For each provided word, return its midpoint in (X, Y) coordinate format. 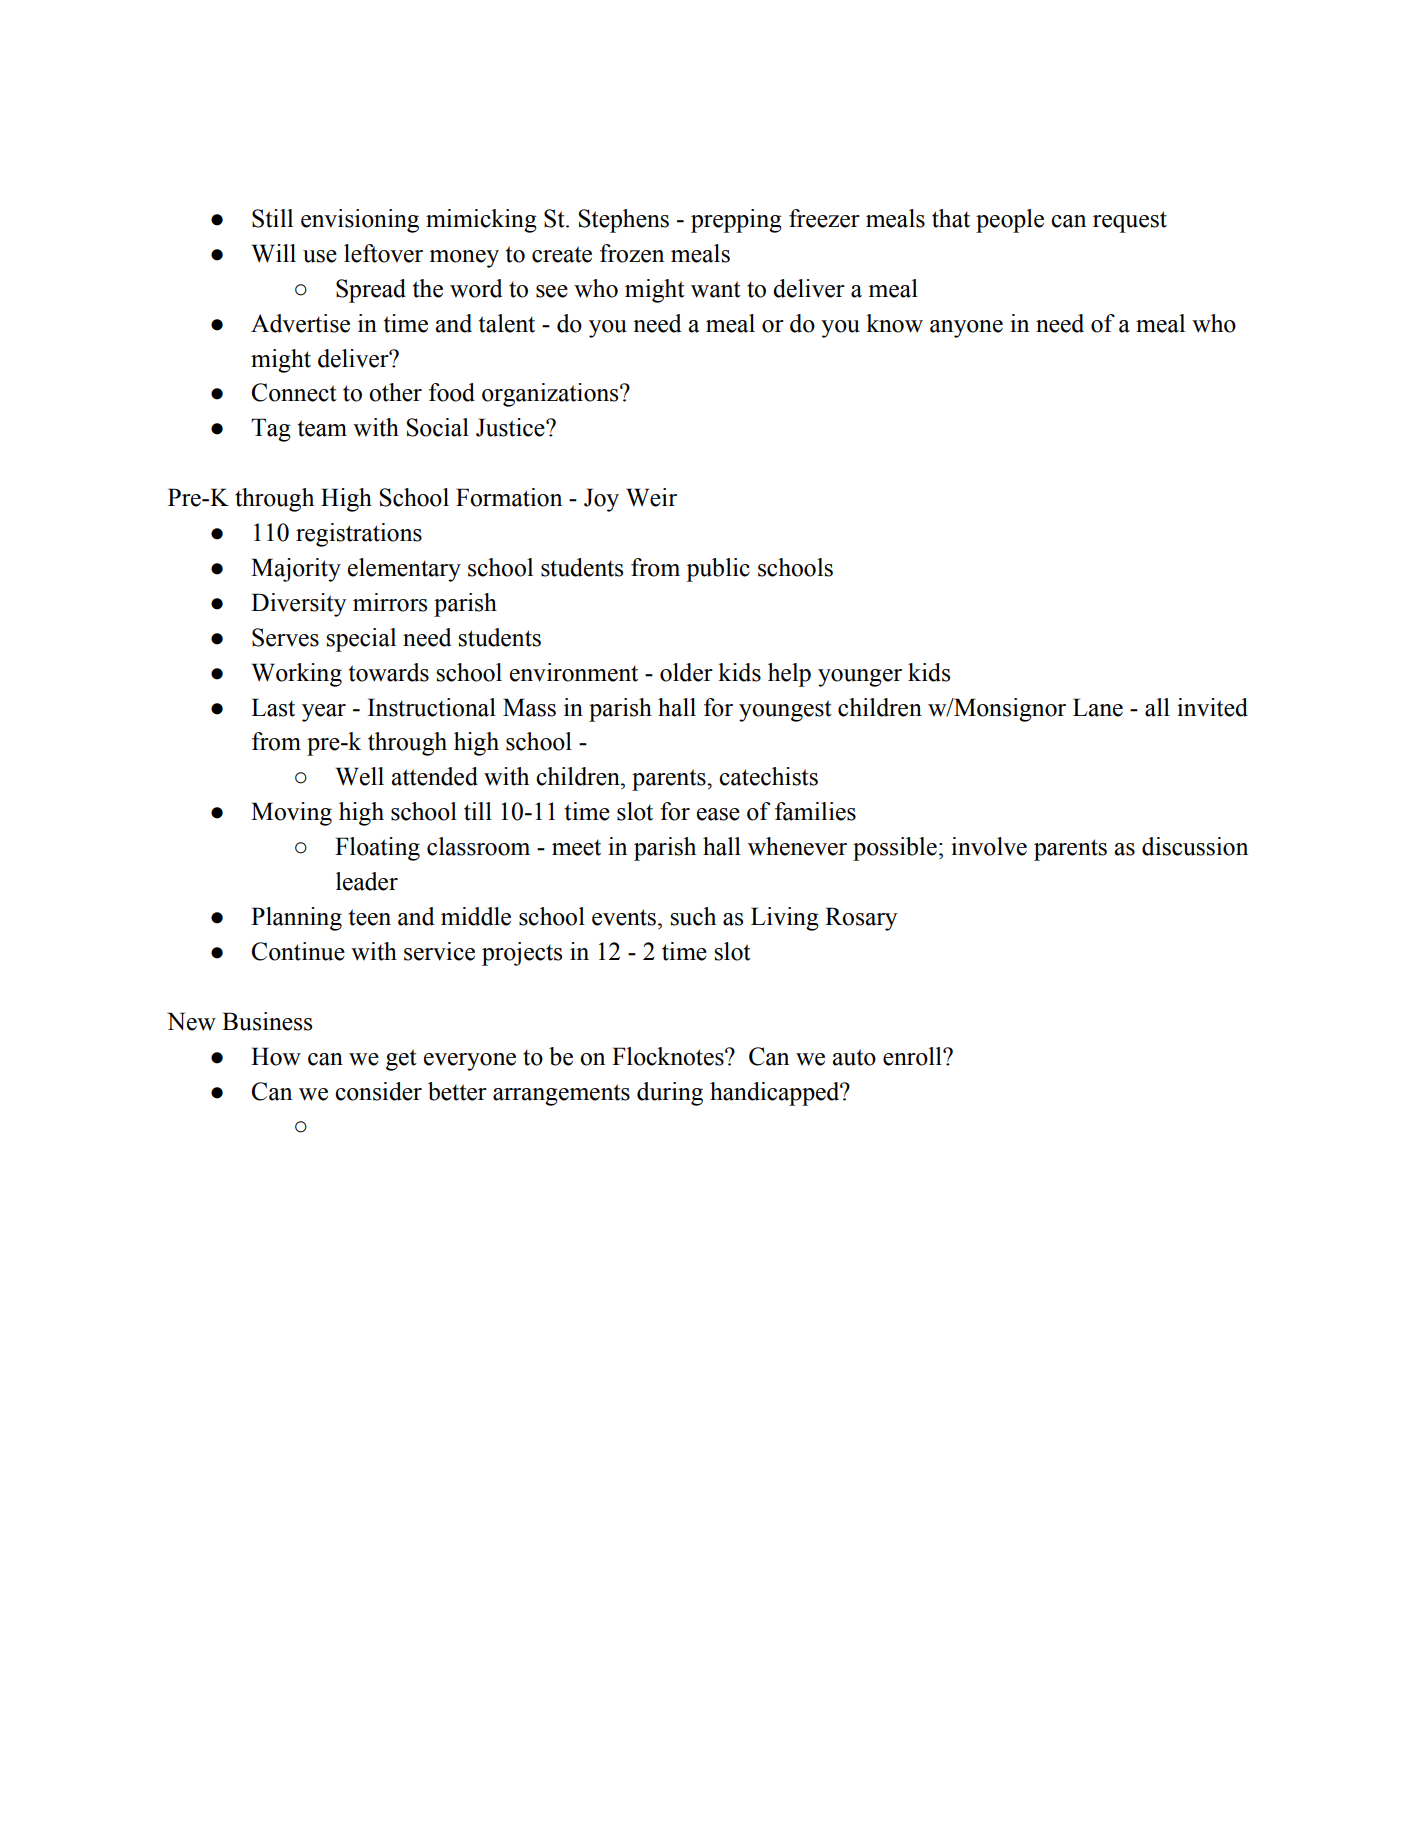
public (718, 570)
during (670, 1094)
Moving (291, 814)
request (1130, 222)
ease (718, 814)
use (320, 256)
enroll (913, 1056)
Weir (651, 497)
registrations (359, 535)
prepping (736, 221)
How (276, 1056)
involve (989, 846)
